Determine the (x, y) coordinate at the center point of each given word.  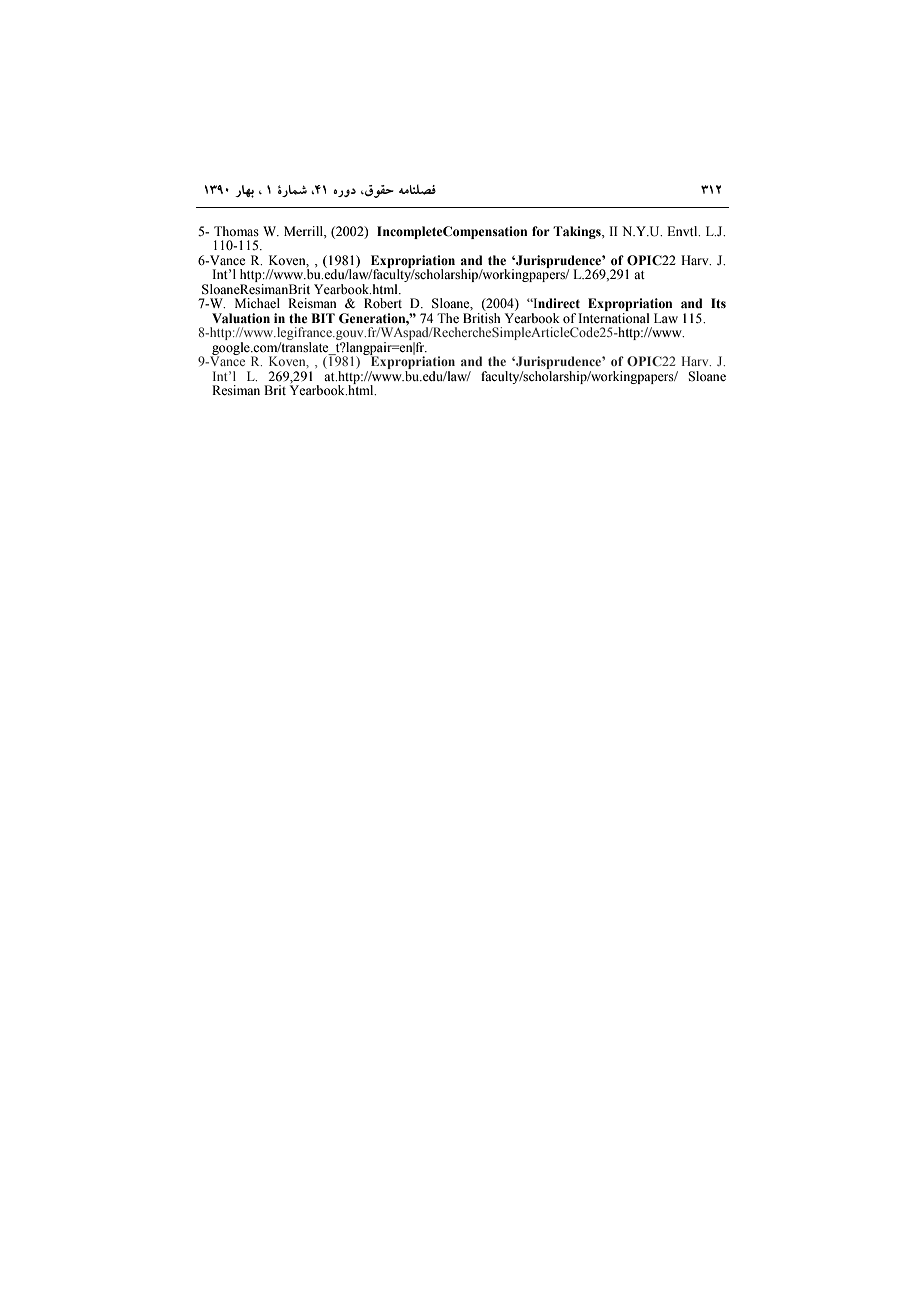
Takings (578, 232)
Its (718, 303)
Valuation (241, 318)
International (613, 318)
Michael (257, 303)
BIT (323, 318)
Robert (383, 303)
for (541, 231)
